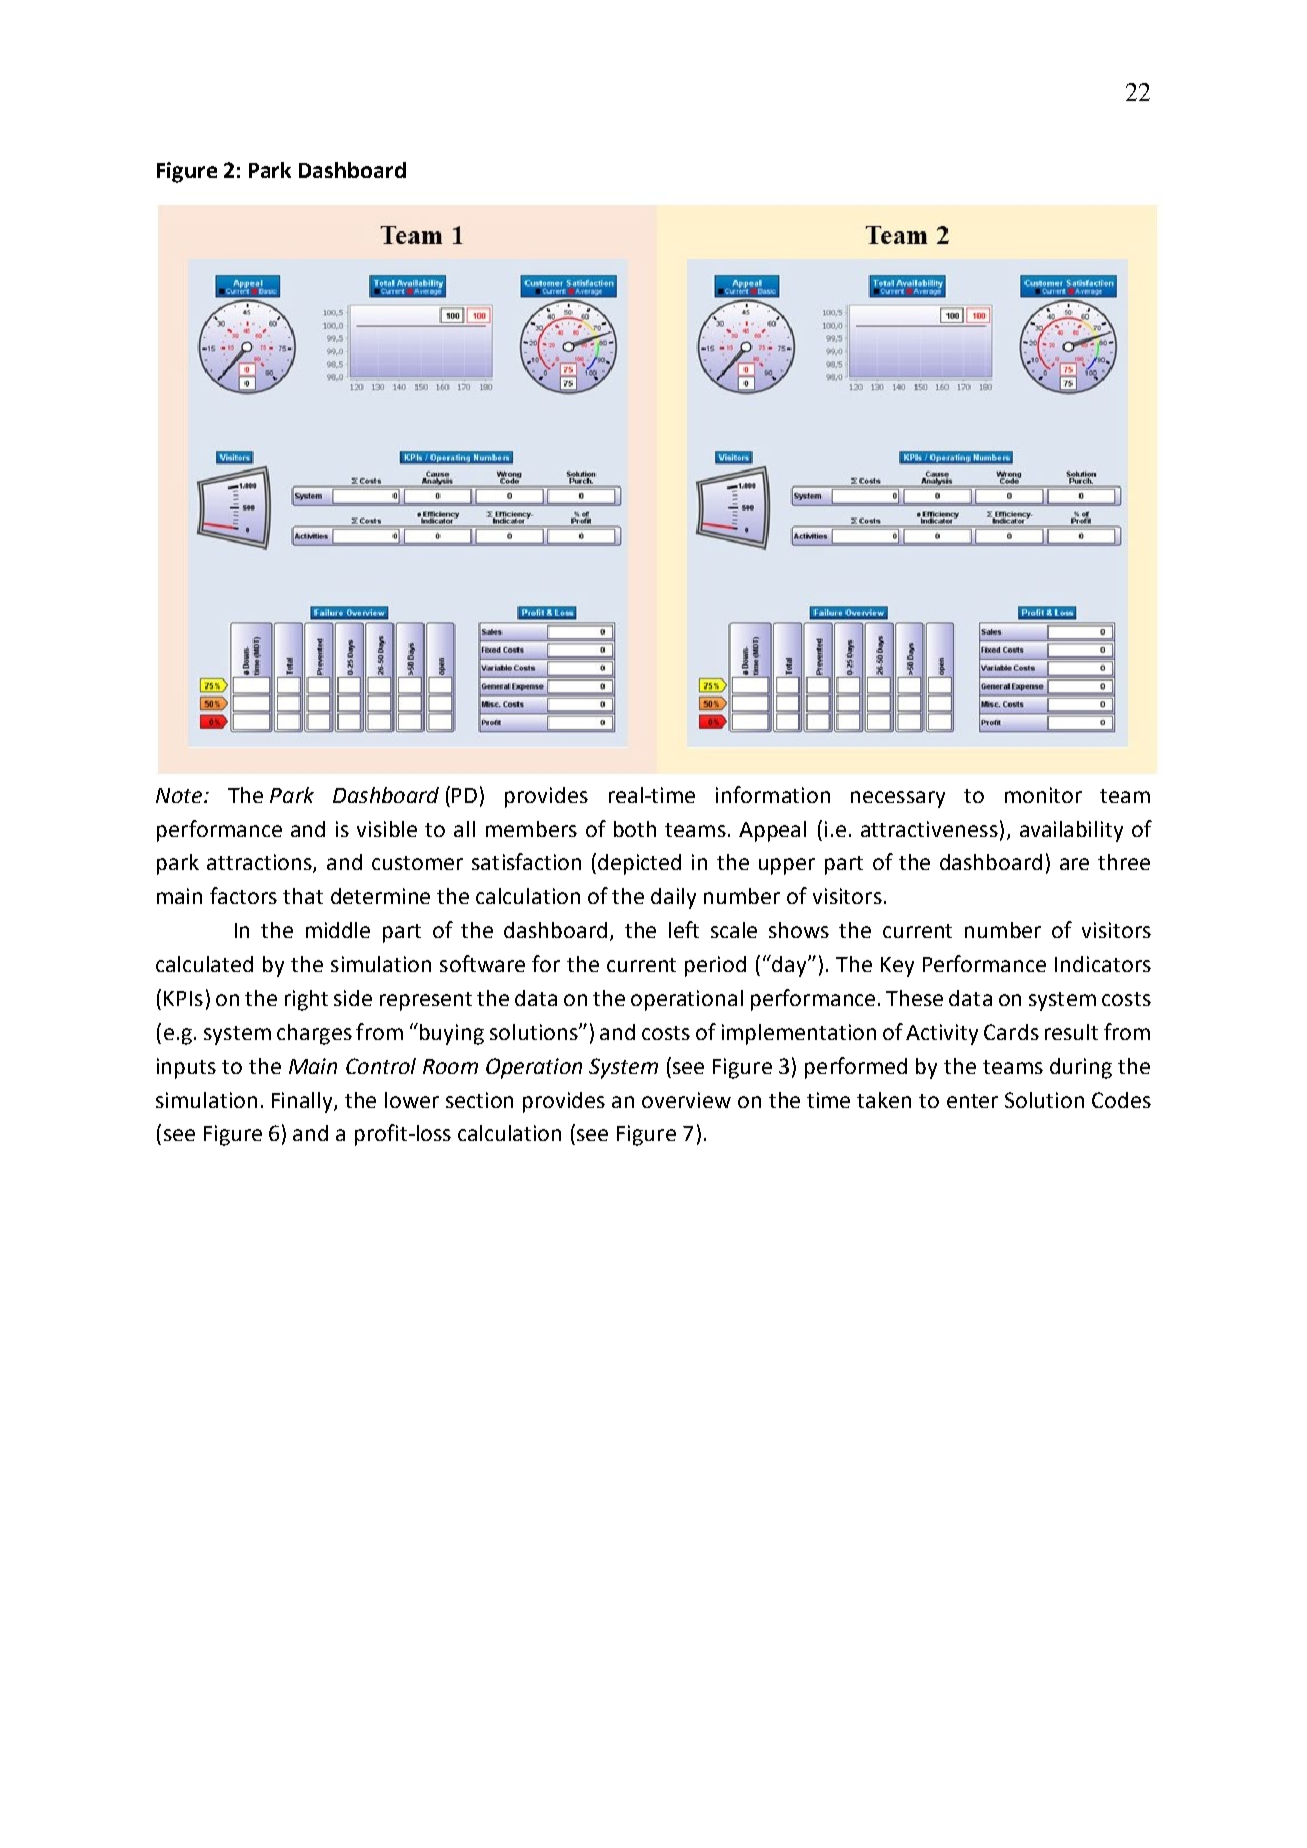 The width and height of the page is (1307, 1848). Describe the element at coordinates (972, 1101) in the page. I see `enter` at that location.
